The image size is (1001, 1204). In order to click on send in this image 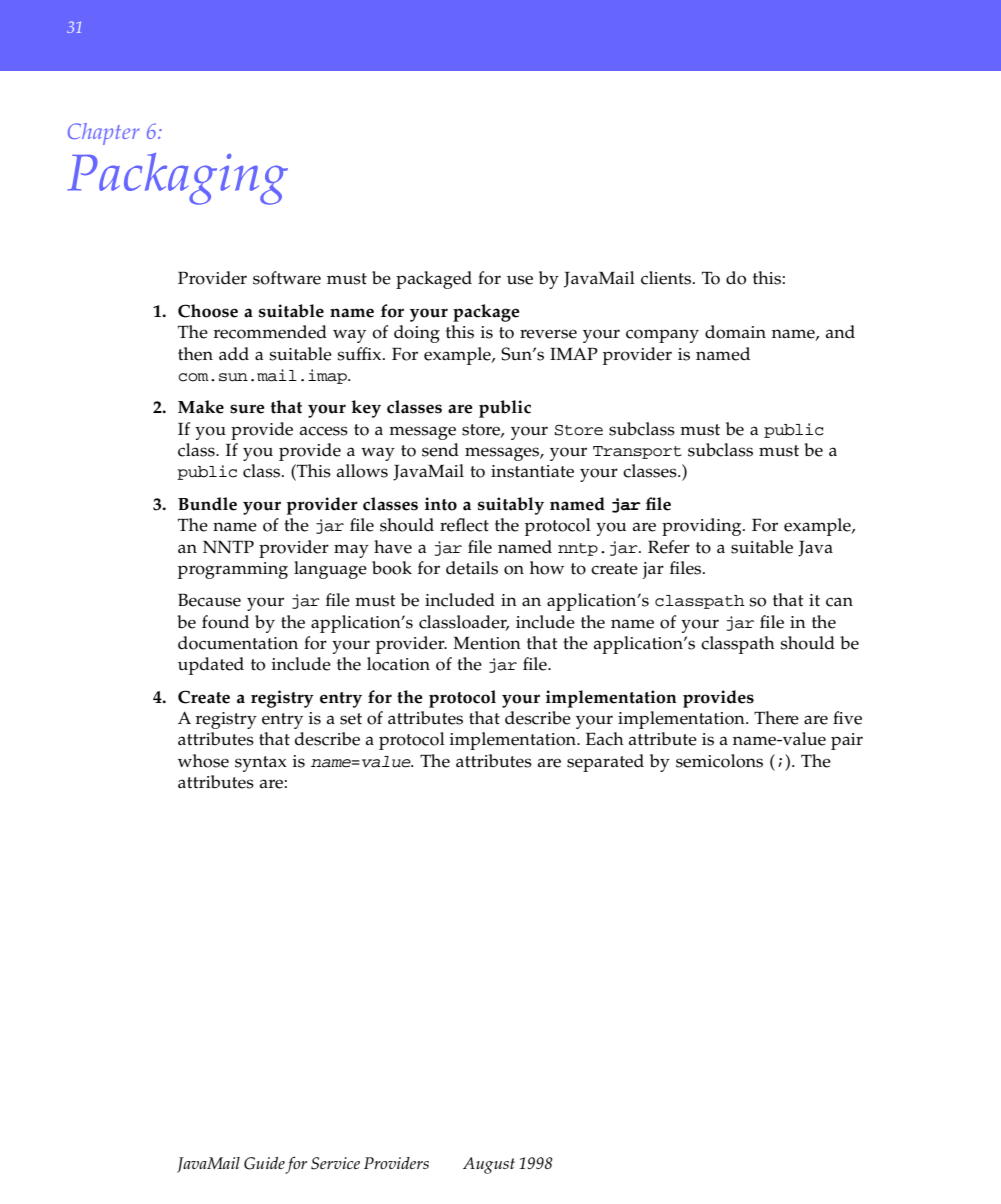, I will do `click(440, 450)`.
